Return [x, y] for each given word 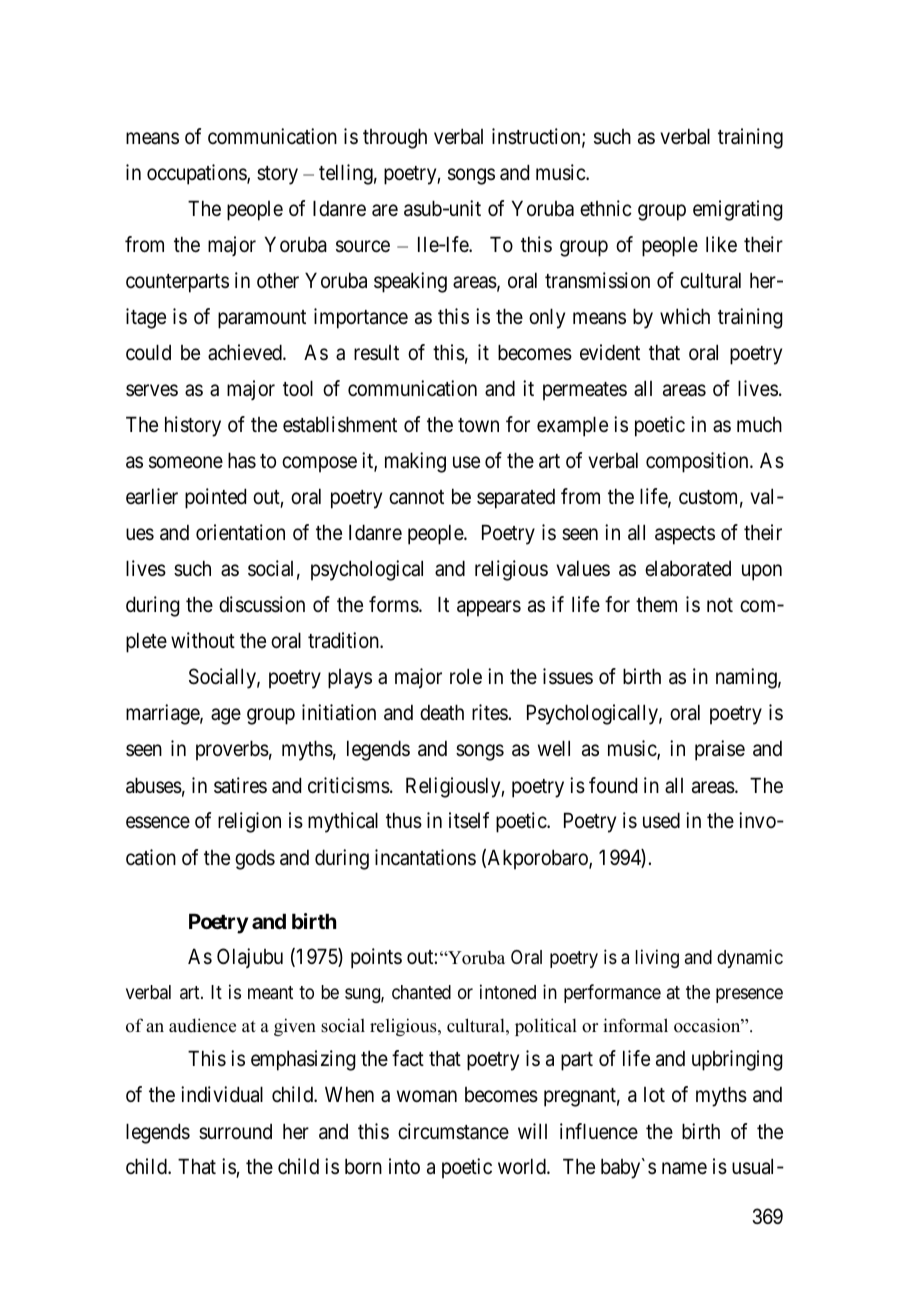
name [684, 1169]
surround [235, 1132]
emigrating [738, 210]
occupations [197, 174]
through [395, 138]
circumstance [453, 1131]
